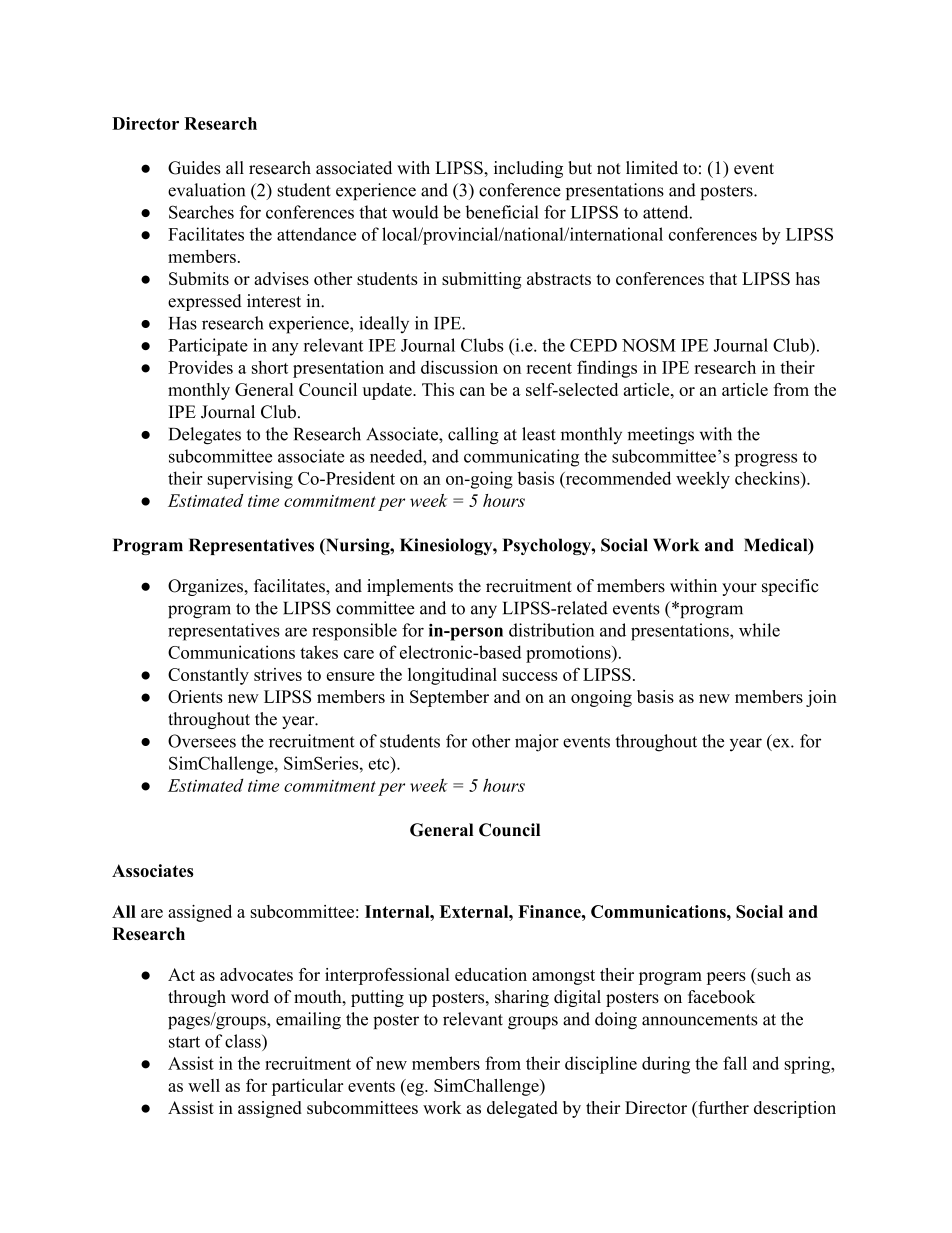 The image size is (952, 1233). Describe the element at coordinates (759, 630) in the document. I see `while` at that location.
